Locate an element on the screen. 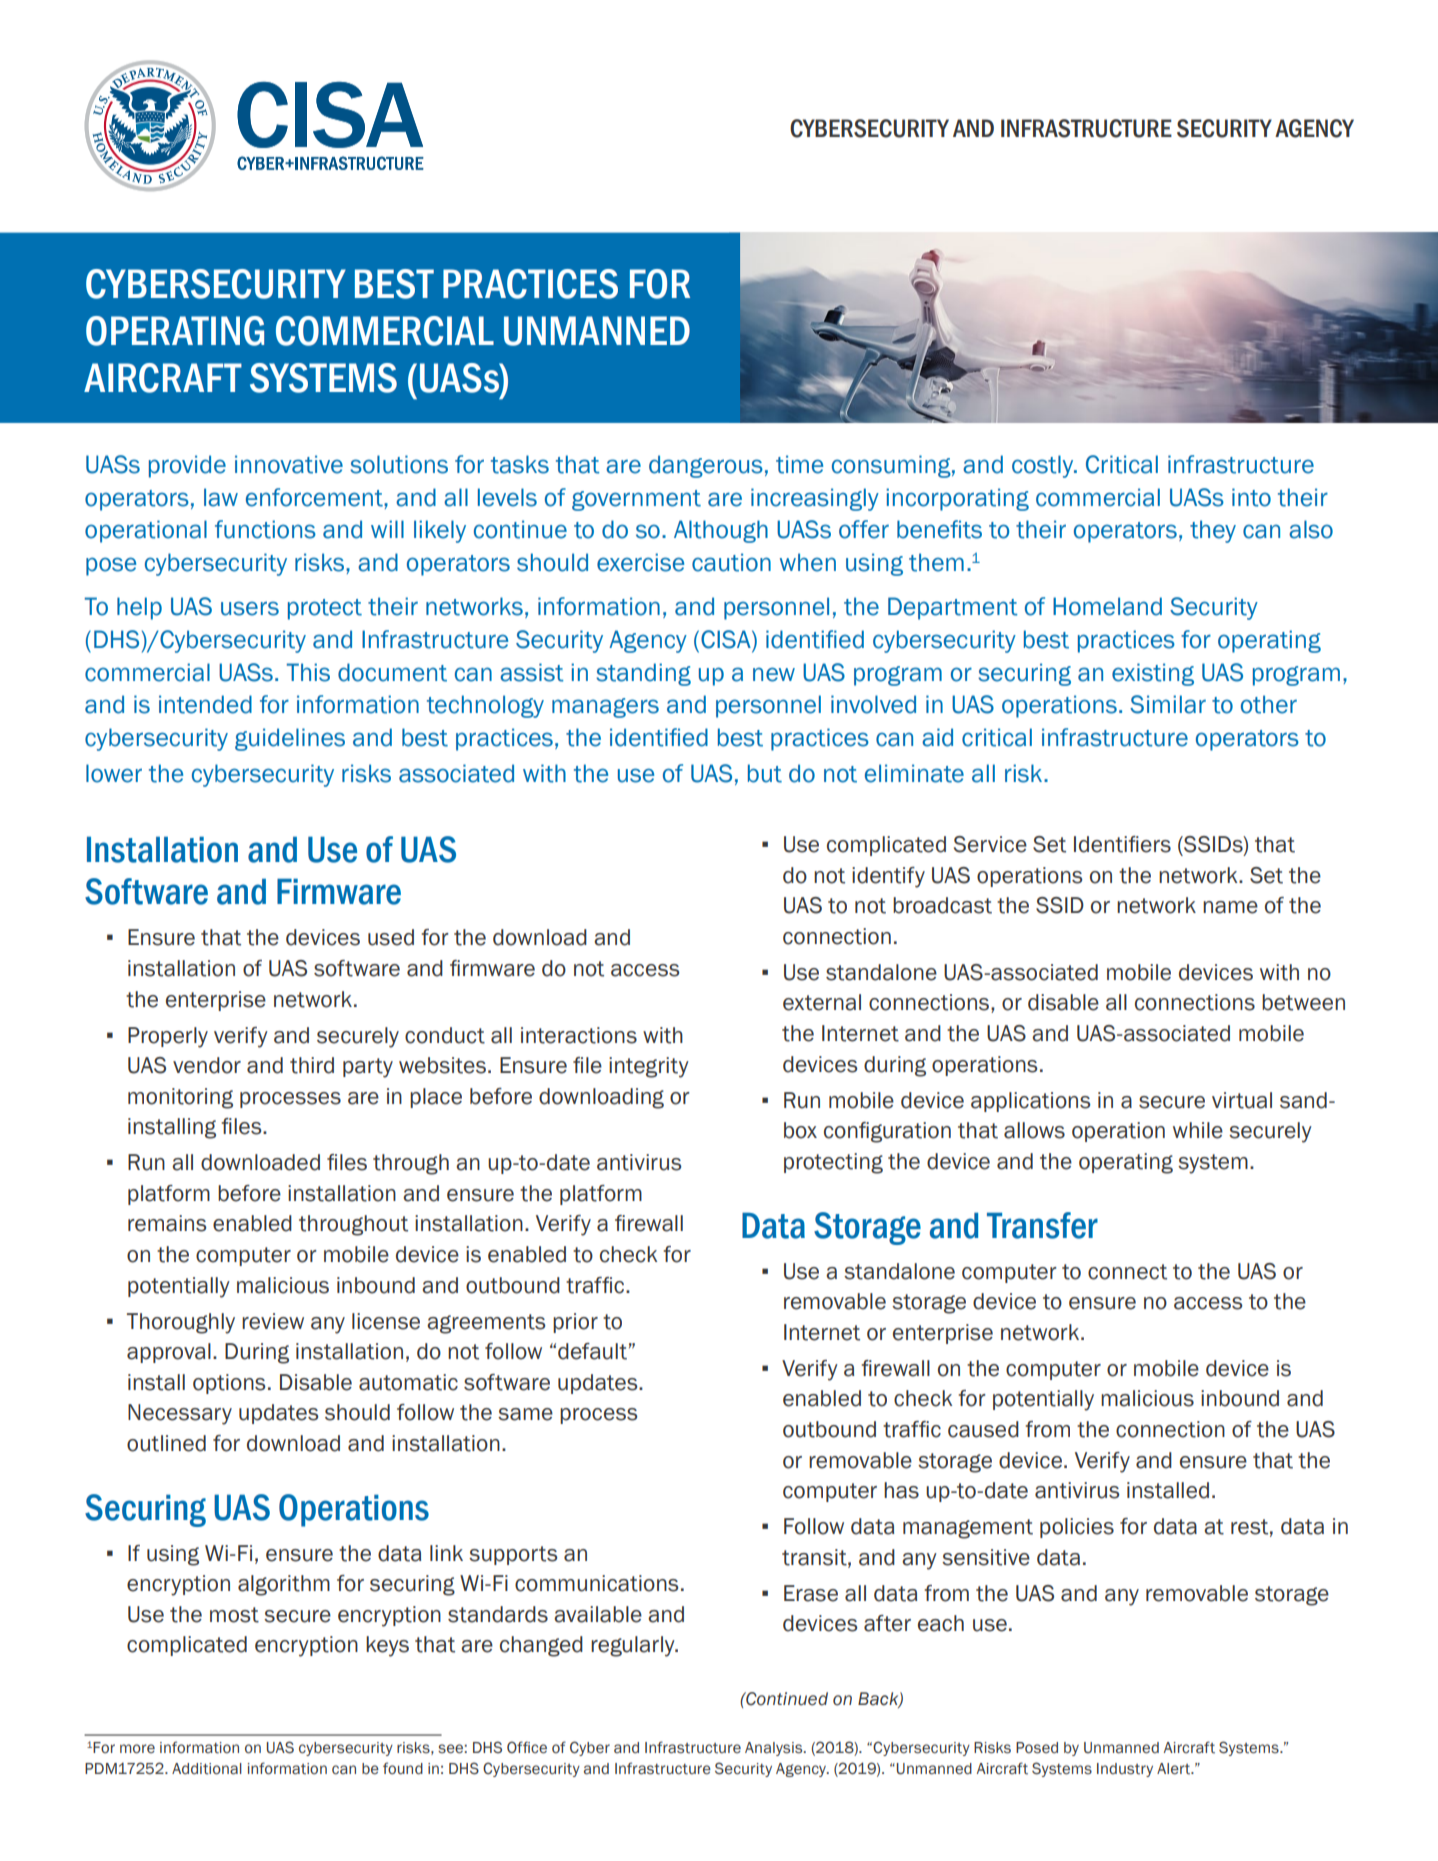  monitoring is located at coordinates (180, 1098).
